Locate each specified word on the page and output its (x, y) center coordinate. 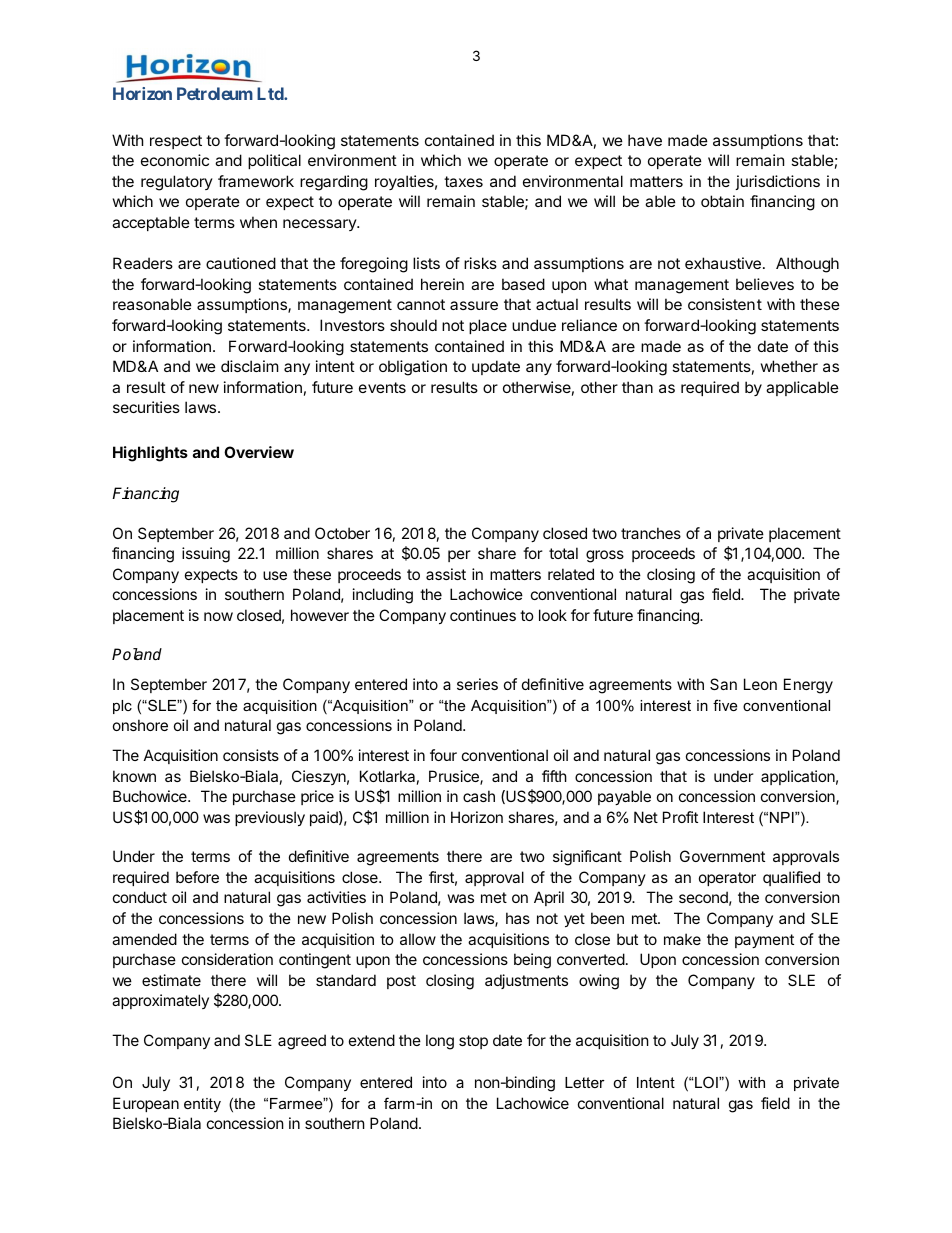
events (382, 387)
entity (202, 1105)
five (725, 705)
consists (251, 755)
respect (176, 142)
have (645, 140)
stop (473, 1042)
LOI (707, 1082)
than (637, 387)
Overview (259, 452)
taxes (463, 181)
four (443, 755)
